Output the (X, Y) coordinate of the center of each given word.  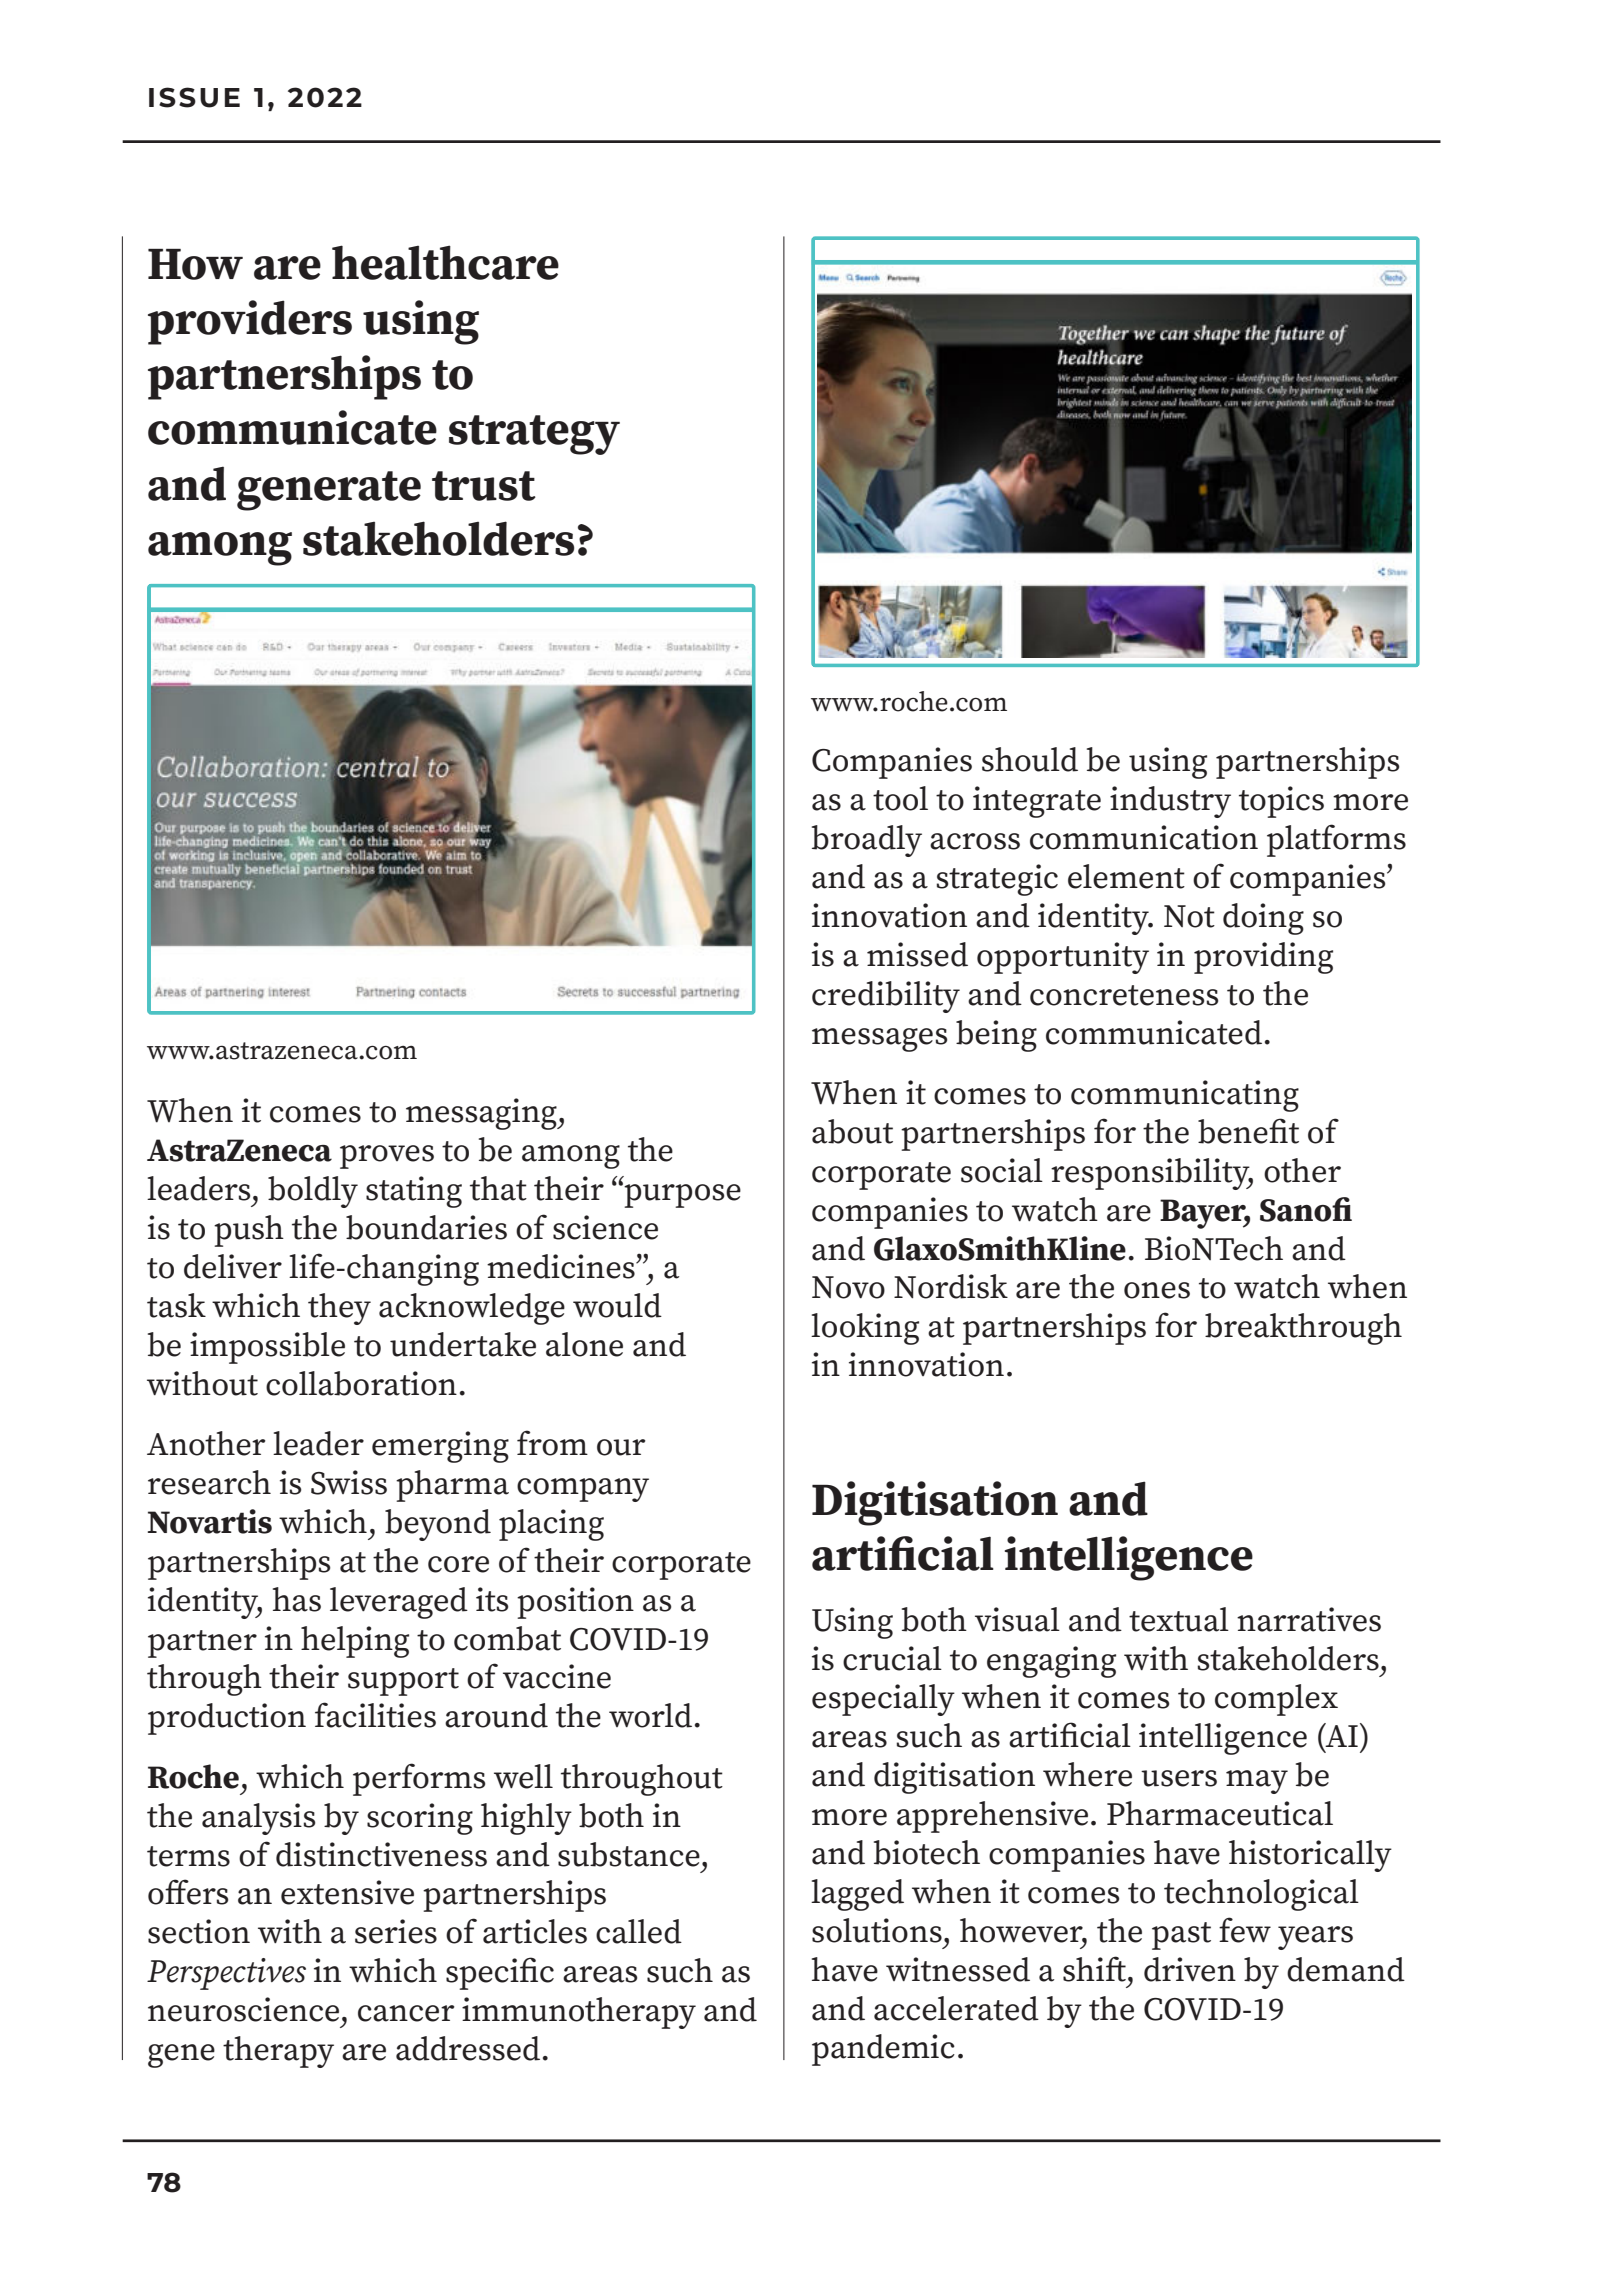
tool (900, 798)
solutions (877, 1930)
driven (1190, 1969)
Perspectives (226, 1974)
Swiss (349, 1482)
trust (484, 486)
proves (387, 1157)
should (1030, 759)
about (852, 1131)
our (621, 1447)
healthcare (445, 262)
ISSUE (194, 97)
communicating (1185, 1096)
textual (1179, 1619)
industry (1170, 802)
